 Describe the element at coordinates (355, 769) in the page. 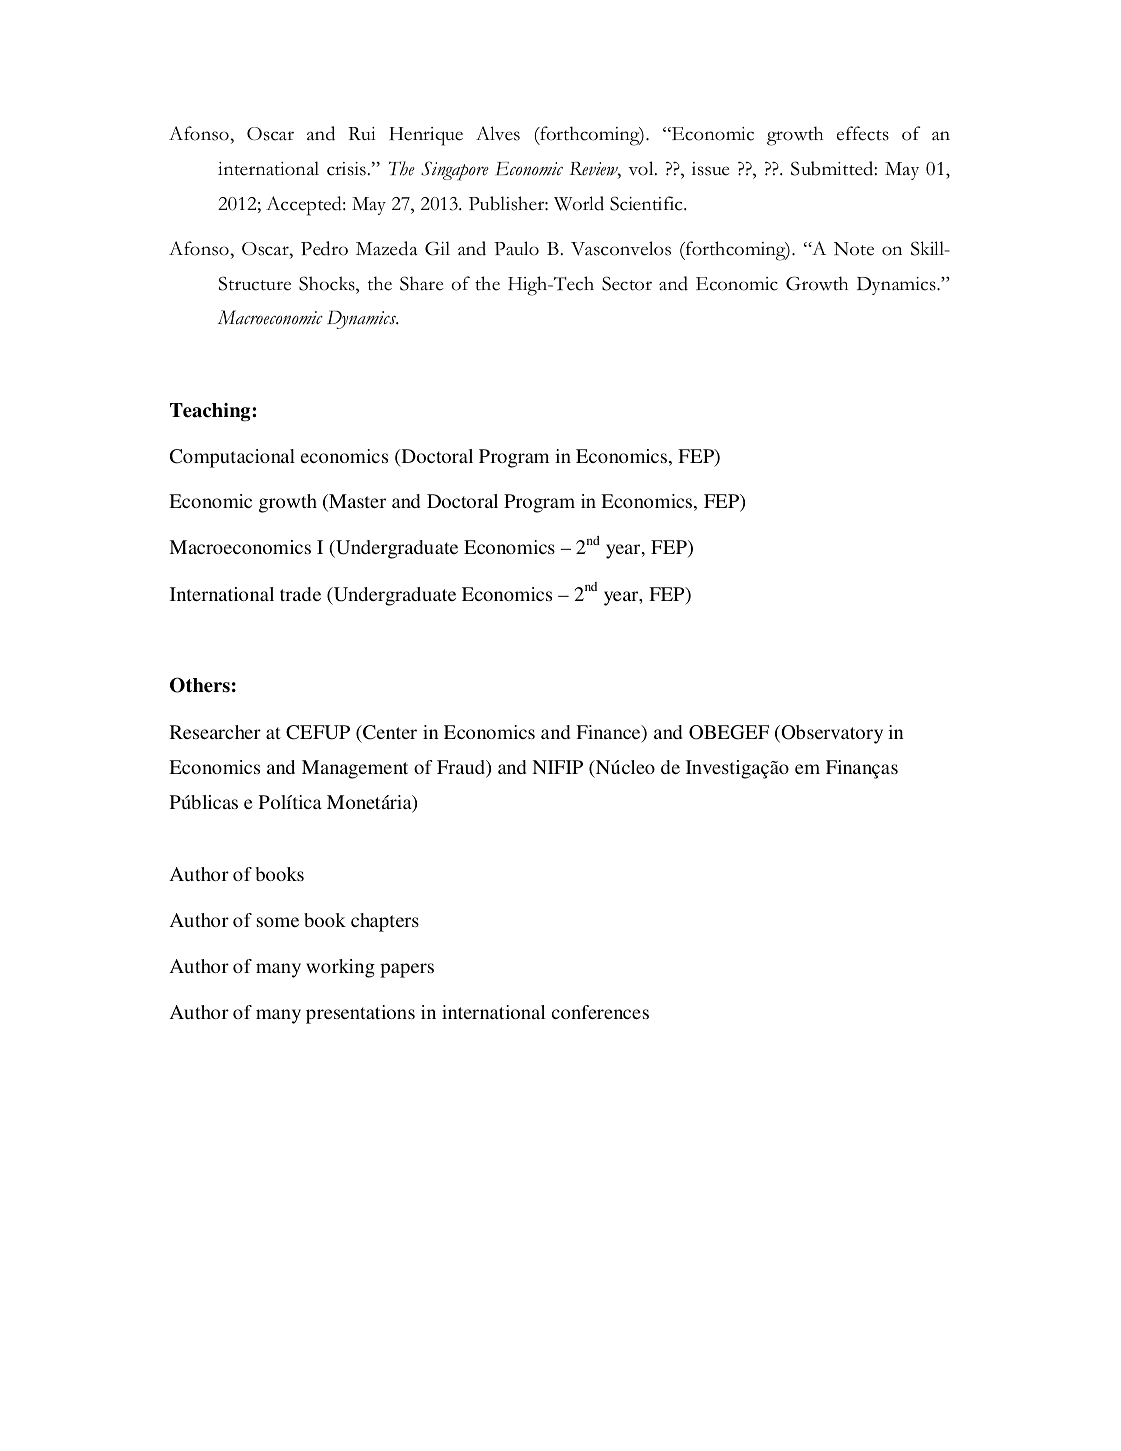

I see `Management` at that location.
